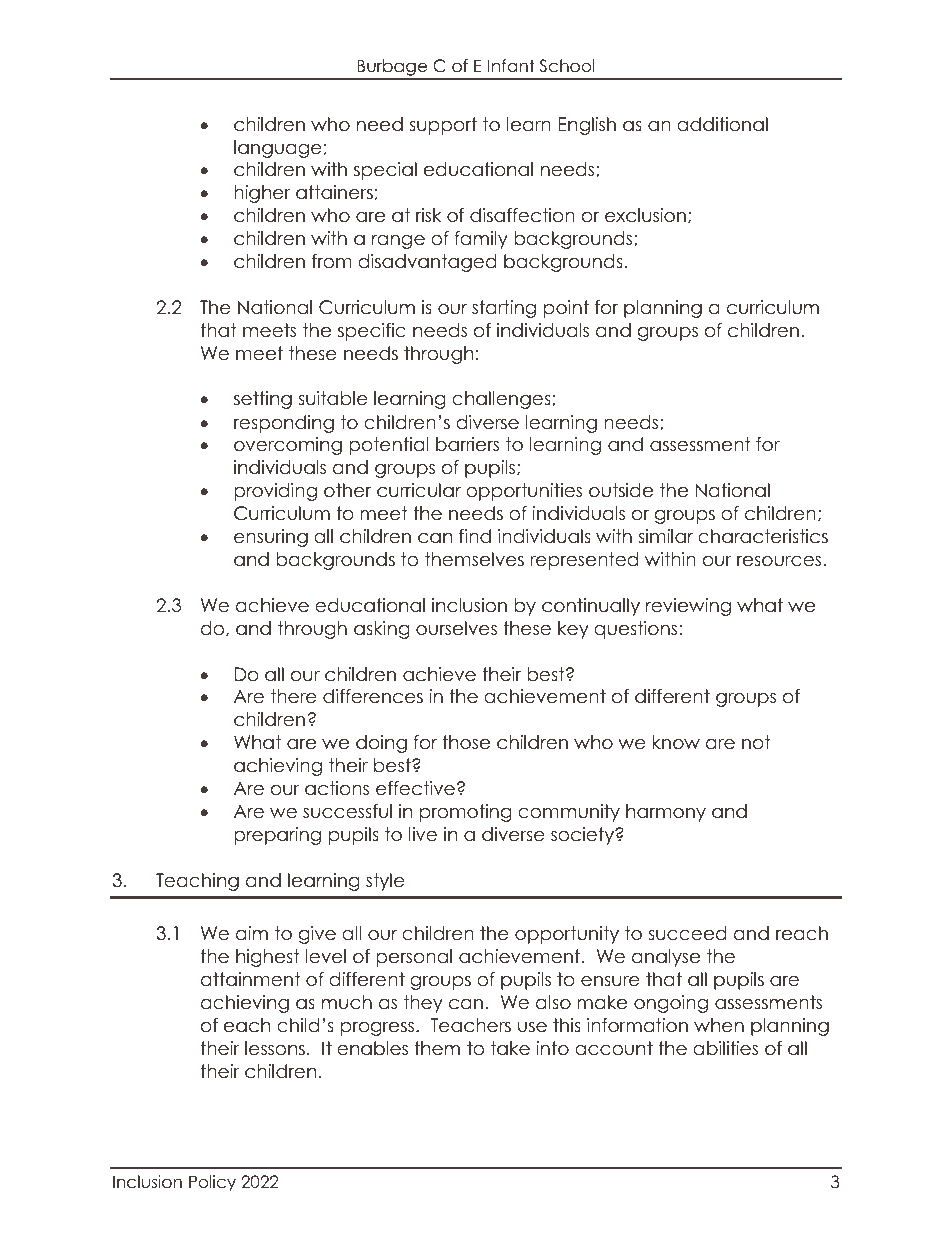 The height and width of the page is (1233, 952). Describe the element at coordinates (722, 124) in the page. I see `additional` at that location.
